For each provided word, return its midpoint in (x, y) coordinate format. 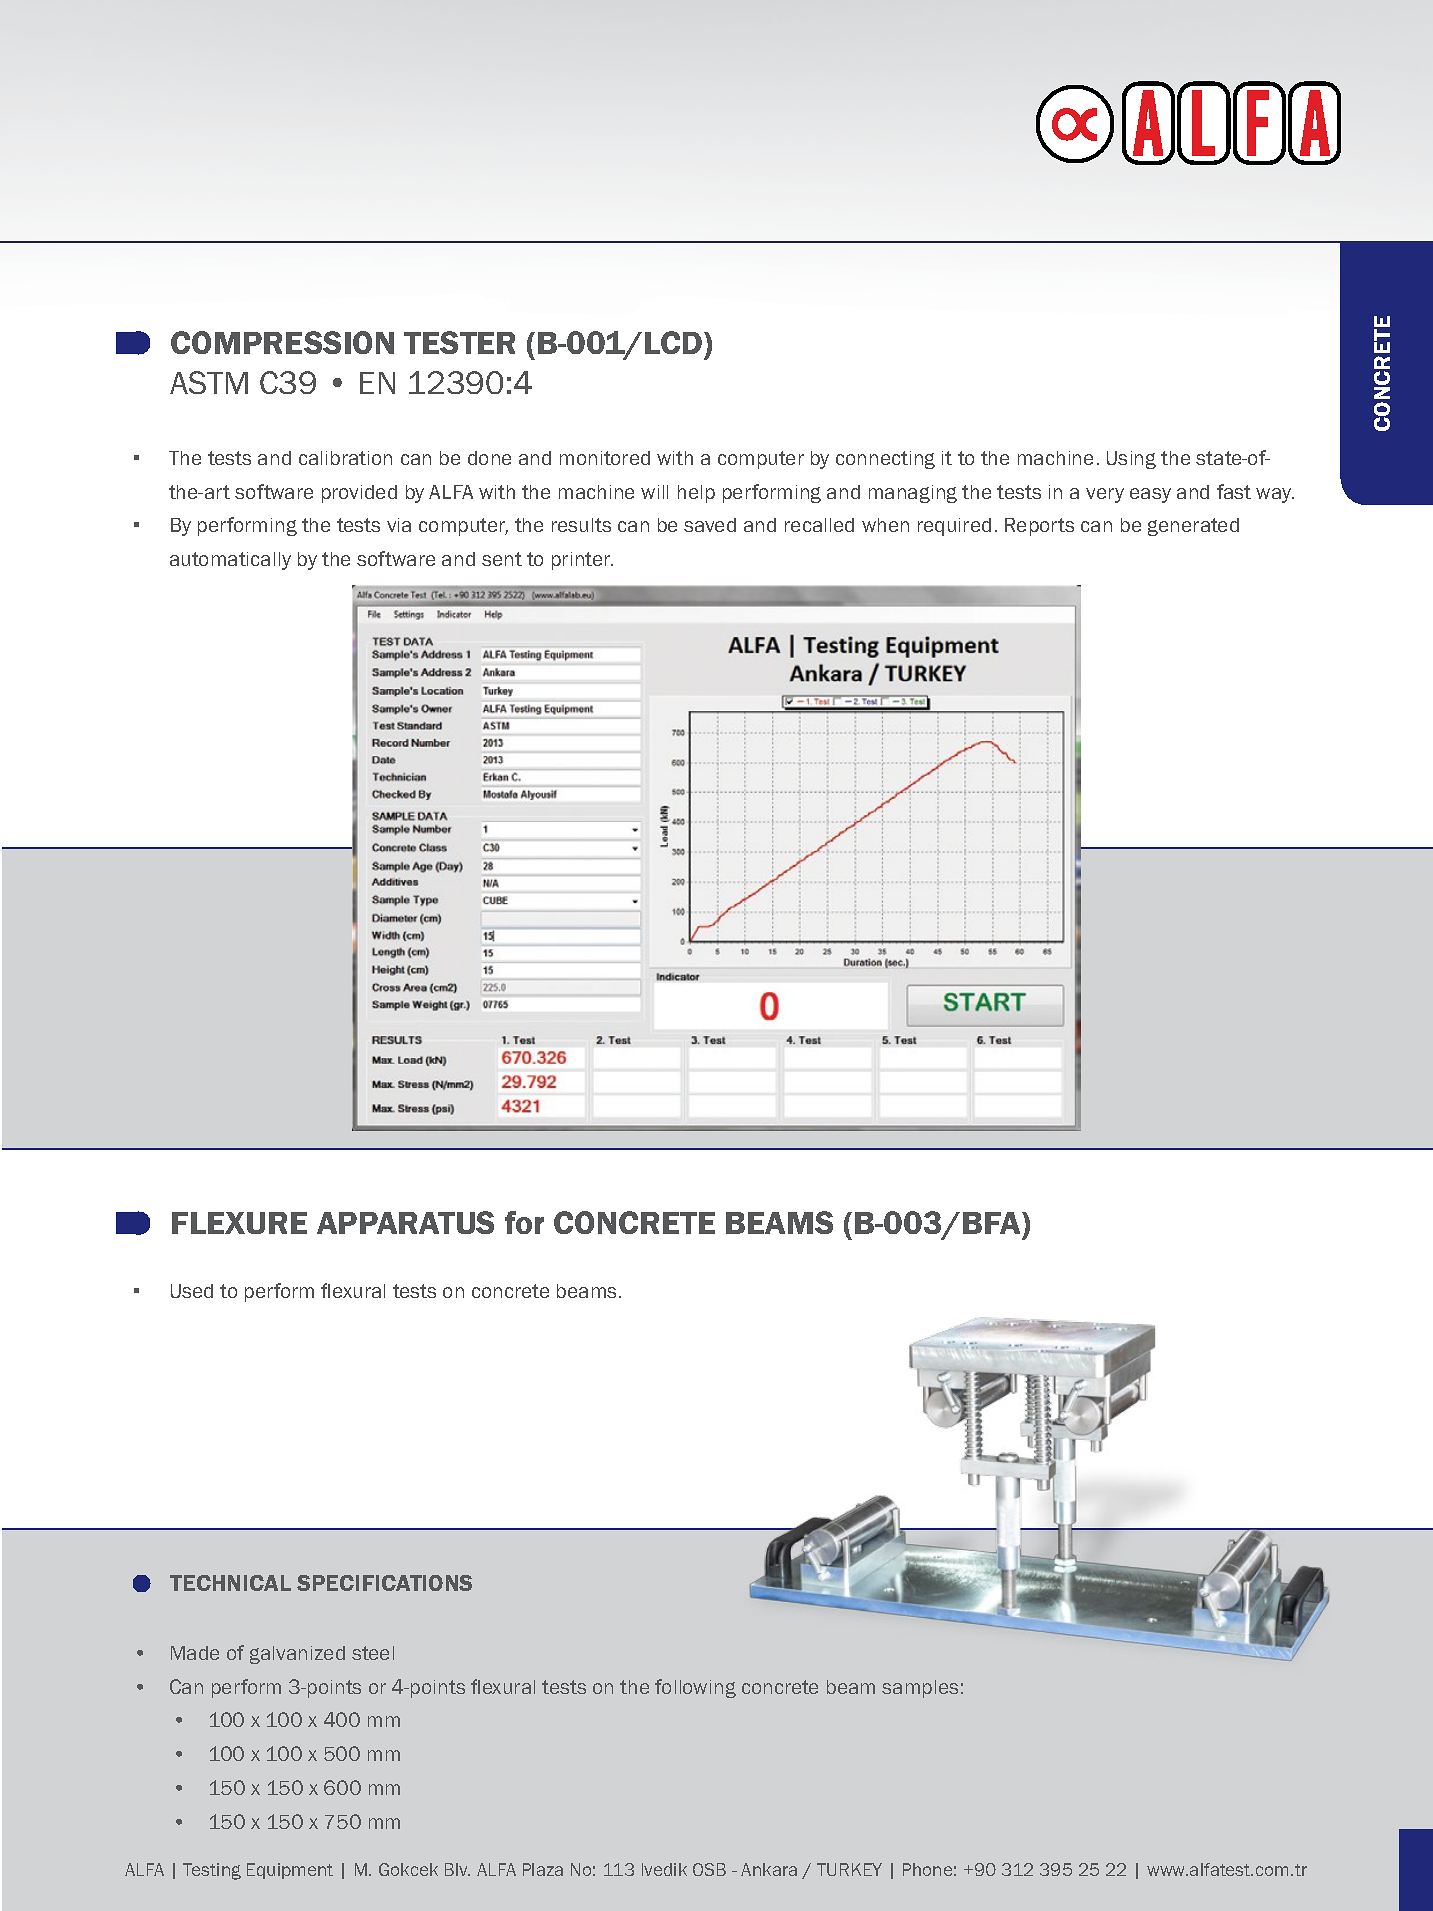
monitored (605, 458)
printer (582, 561)
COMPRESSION (282, 342)
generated (1193, 527)
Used (192, 1291)
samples (920, 1689)
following (695, 1688)
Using (1131, 460)
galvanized (297, 1655)
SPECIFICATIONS (384, 1583)
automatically (230, 561)
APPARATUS (405, 1222)
